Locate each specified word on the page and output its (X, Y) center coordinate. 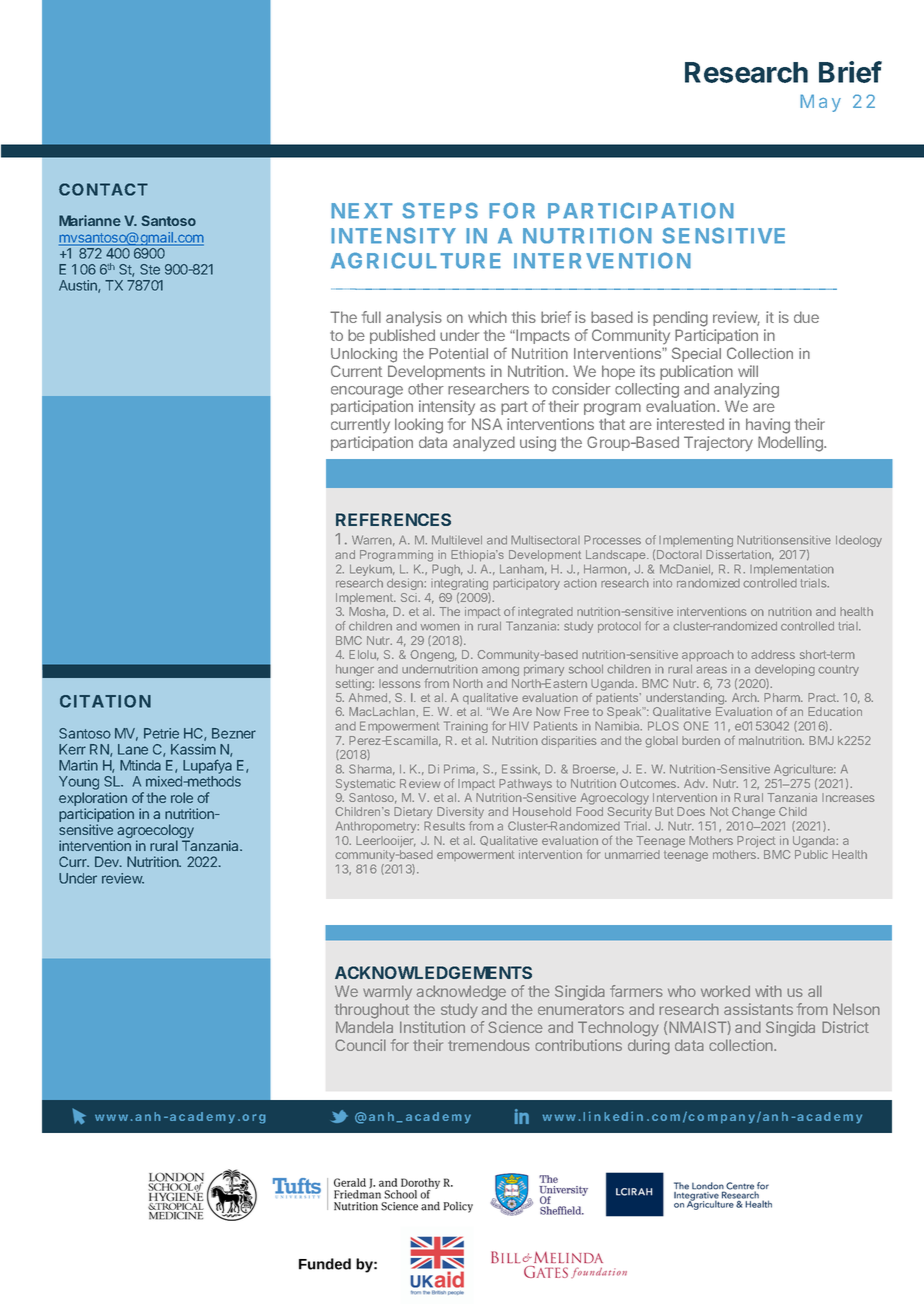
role (182, 797)
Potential (458, 353)
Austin (79, 286)
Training (466, 727)
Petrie (161, 733)
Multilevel (457, 540)
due (806, 317)
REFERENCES (393, 519)
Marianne (90, 220)
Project (756, 842)
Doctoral (679, 554)
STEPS (440, 210)
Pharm (783, 697)
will (748, 371)
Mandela (364, 1027)
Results (444, 826)
